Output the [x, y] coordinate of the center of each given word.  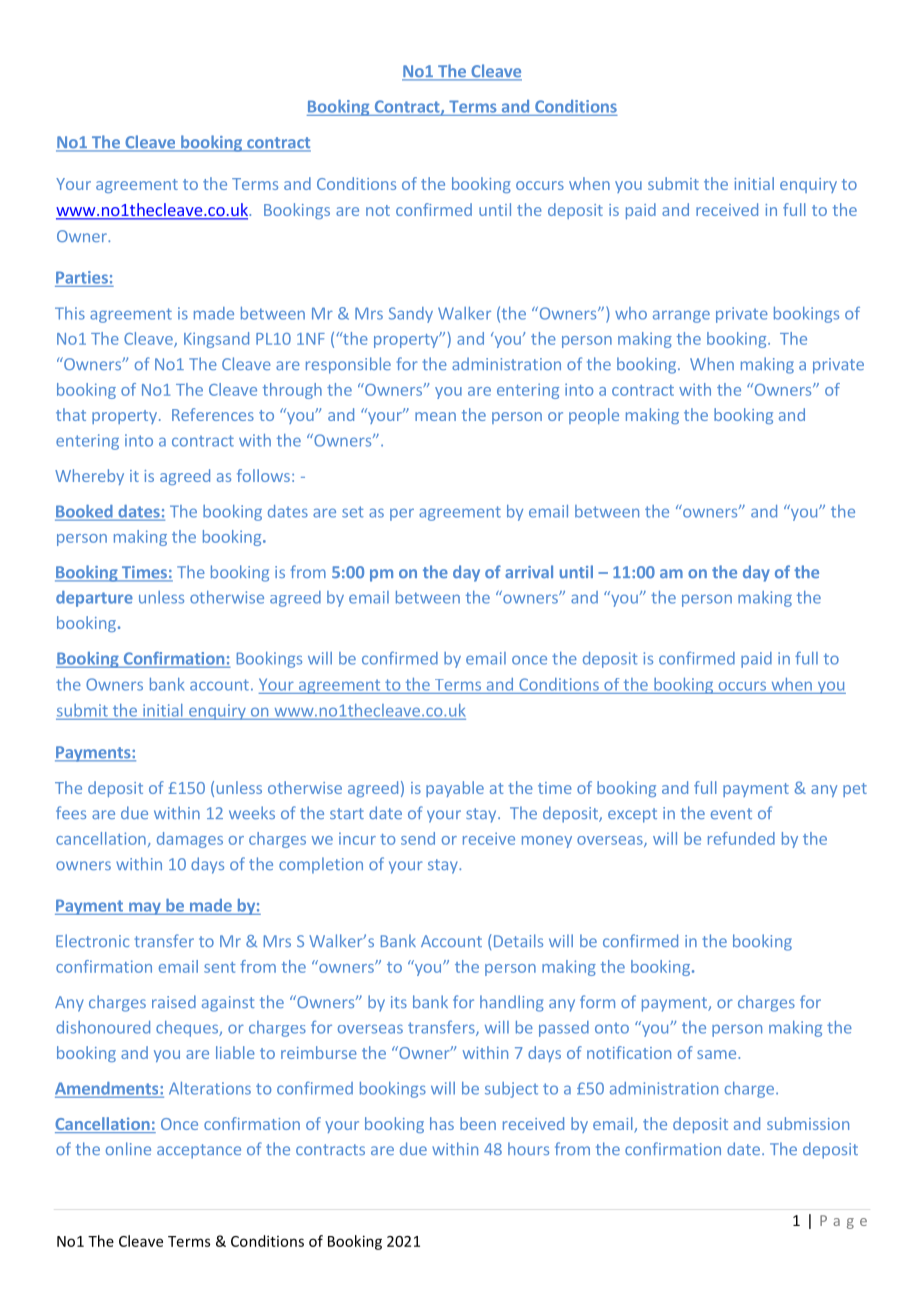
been [478, 1123]
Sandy [411, 315]
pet [855, 790]
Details [517, 940]
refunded [741, 838]
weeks [252, 812]
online [128, 1148]
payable [455, 789]
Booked [85, 512]
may [145, 908]
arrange [681, 316]
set [352, 512]
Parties [82, 277]
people [594, 416]
